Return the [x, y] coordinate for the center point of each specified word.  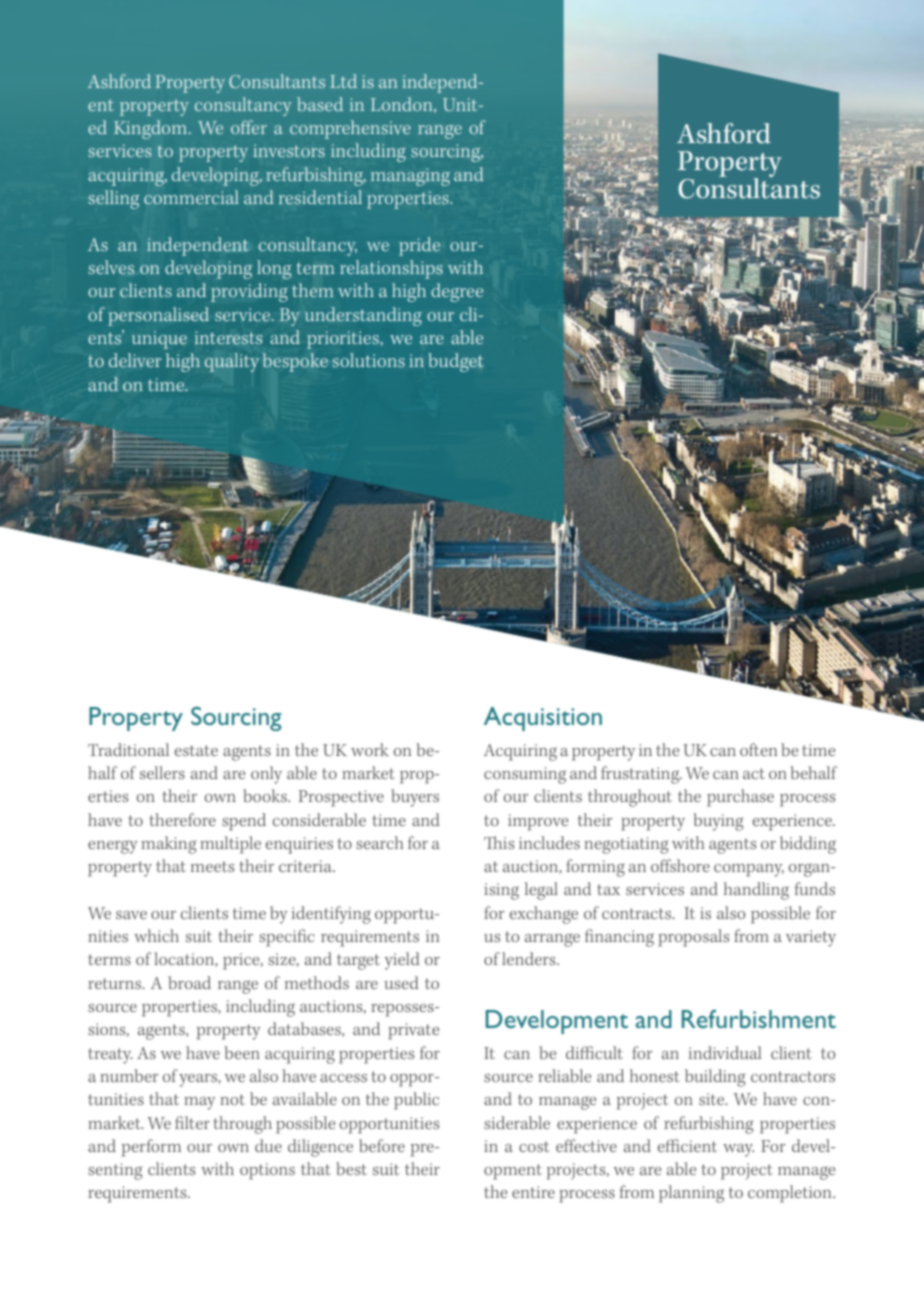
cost [534, 1146]
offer [249, 127]
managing [410, 177]
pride [419, 246]
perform [151, 1148]
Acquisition [543, 719]
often [758, 749]
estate [196, 750]
